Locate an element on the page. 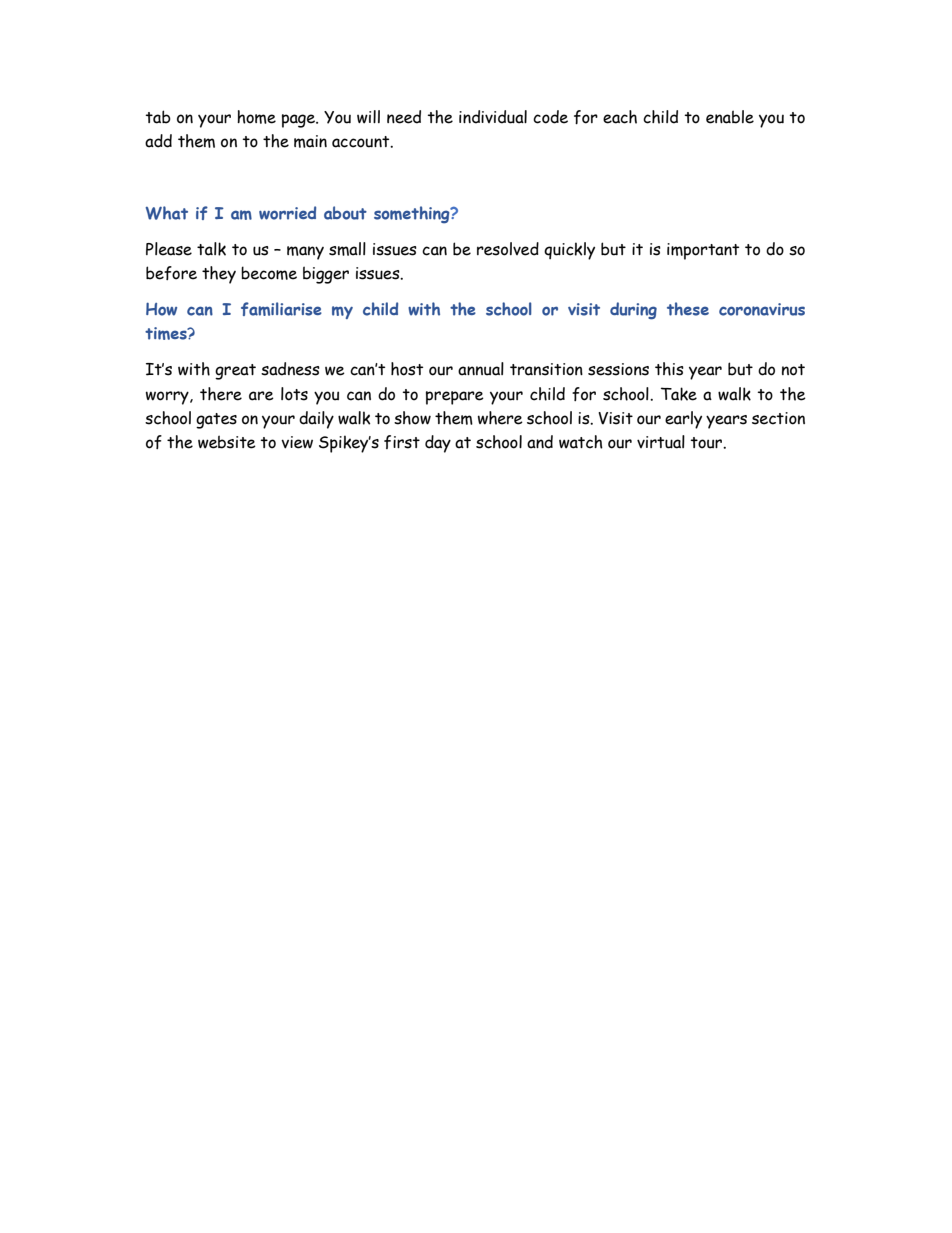 The width and height of the image is (952, 1233). individual is located at coordinates (493, 117).
